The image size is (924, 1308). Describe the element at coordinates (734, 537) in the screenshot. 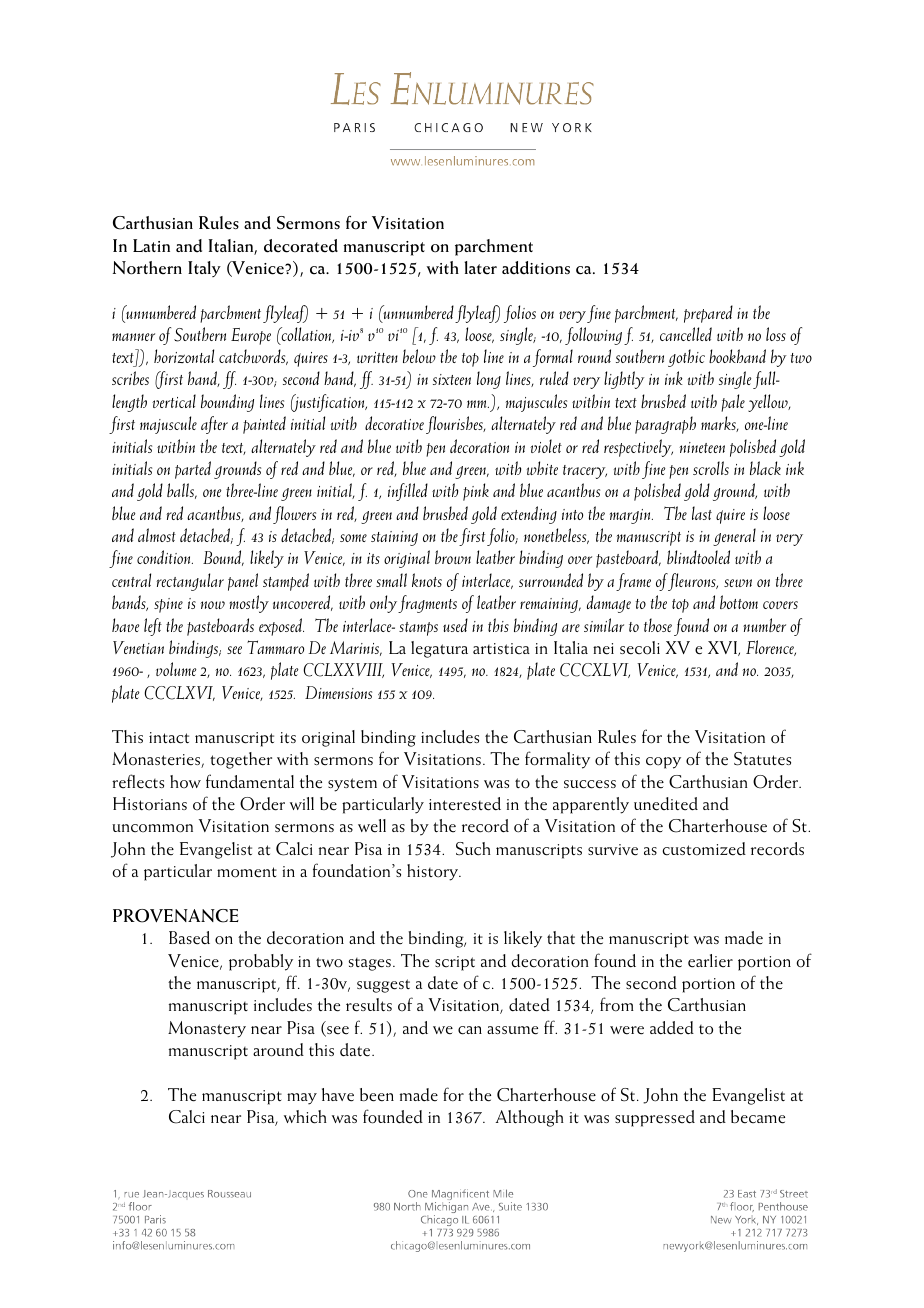

I see `general` at that location.
